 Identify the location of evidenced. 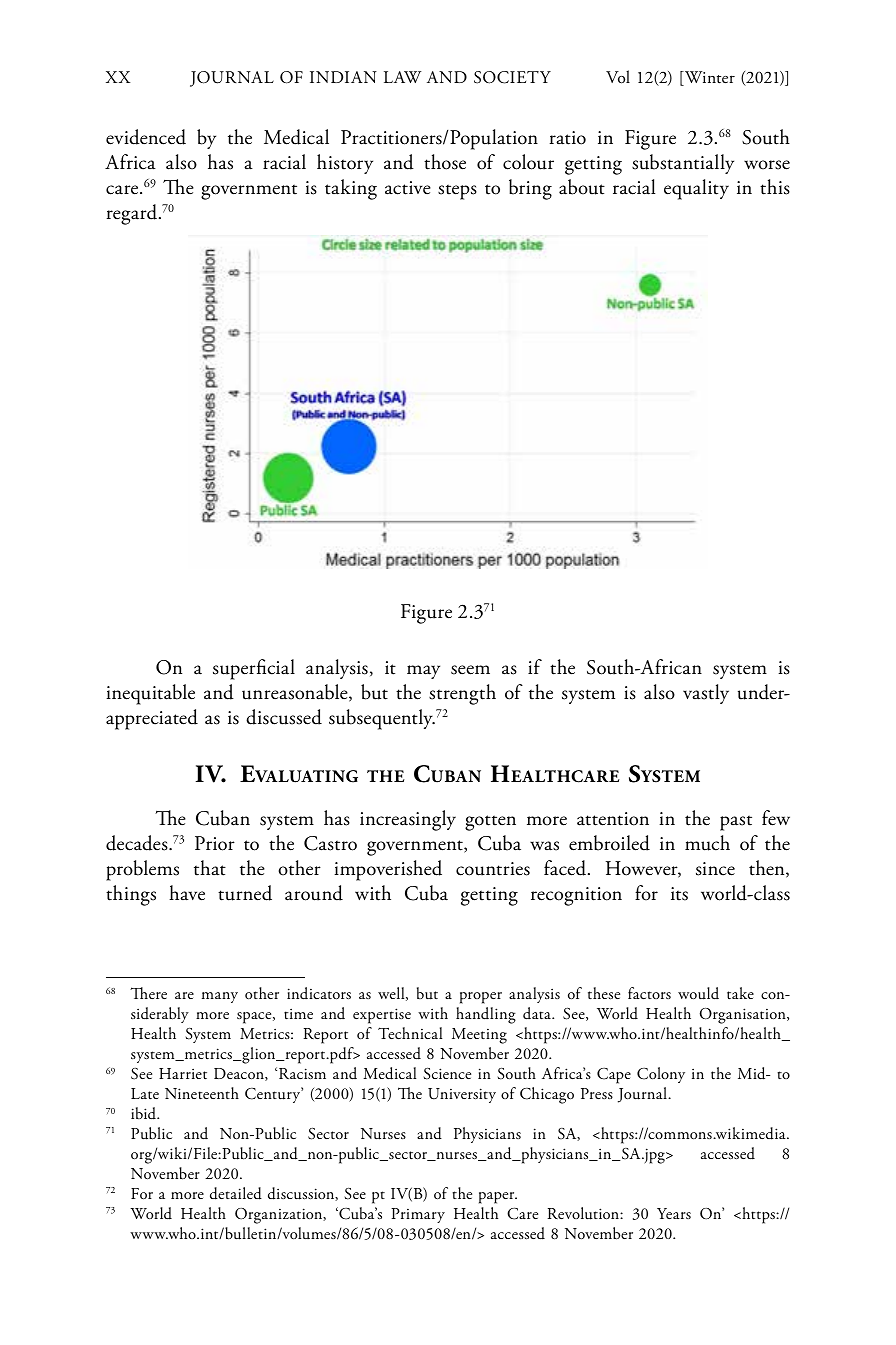
(146, 137).
